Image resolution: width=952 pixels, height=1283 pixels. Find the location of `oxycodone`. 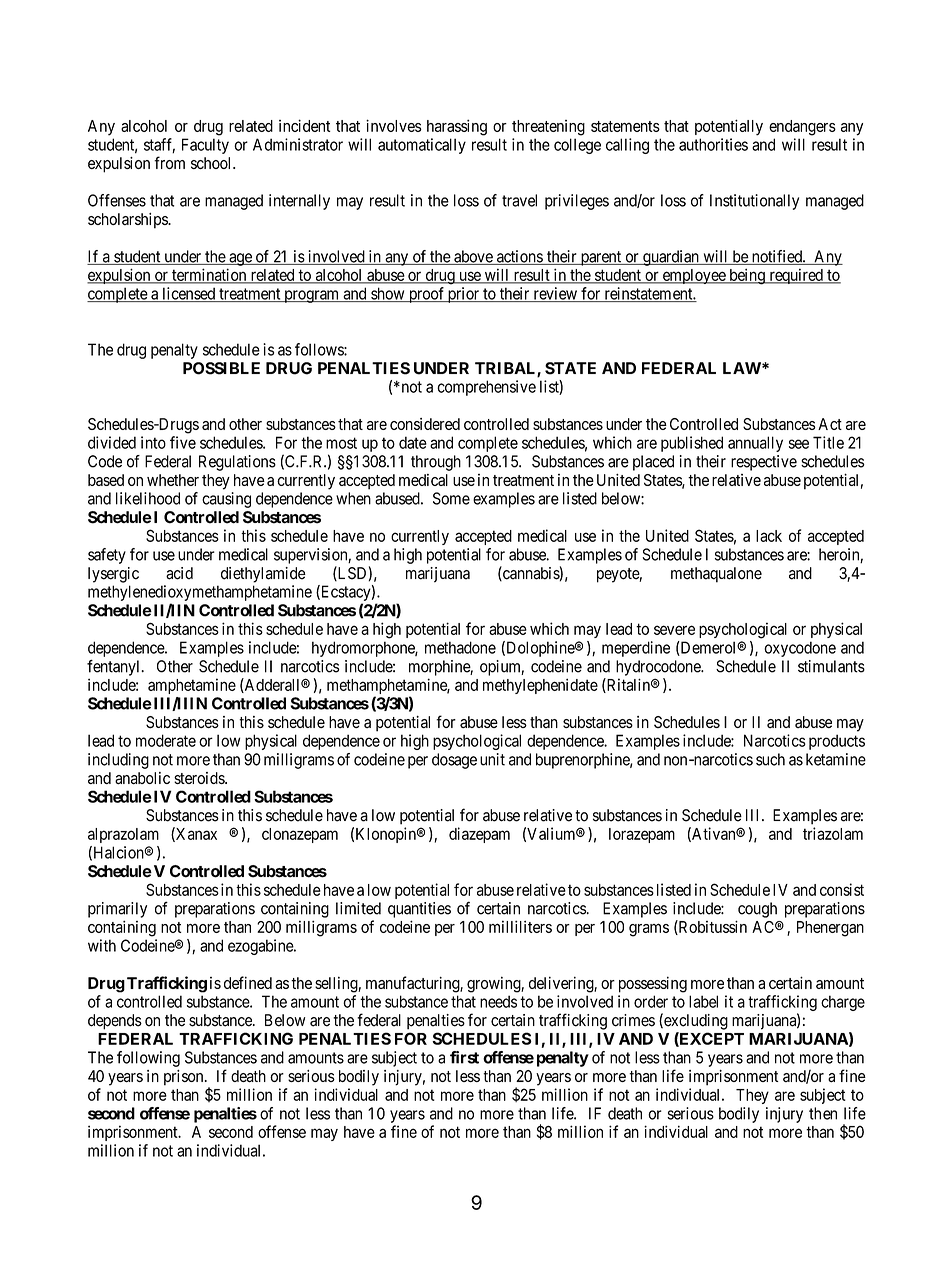

oxycodone is located at coordinates (800, 649).
